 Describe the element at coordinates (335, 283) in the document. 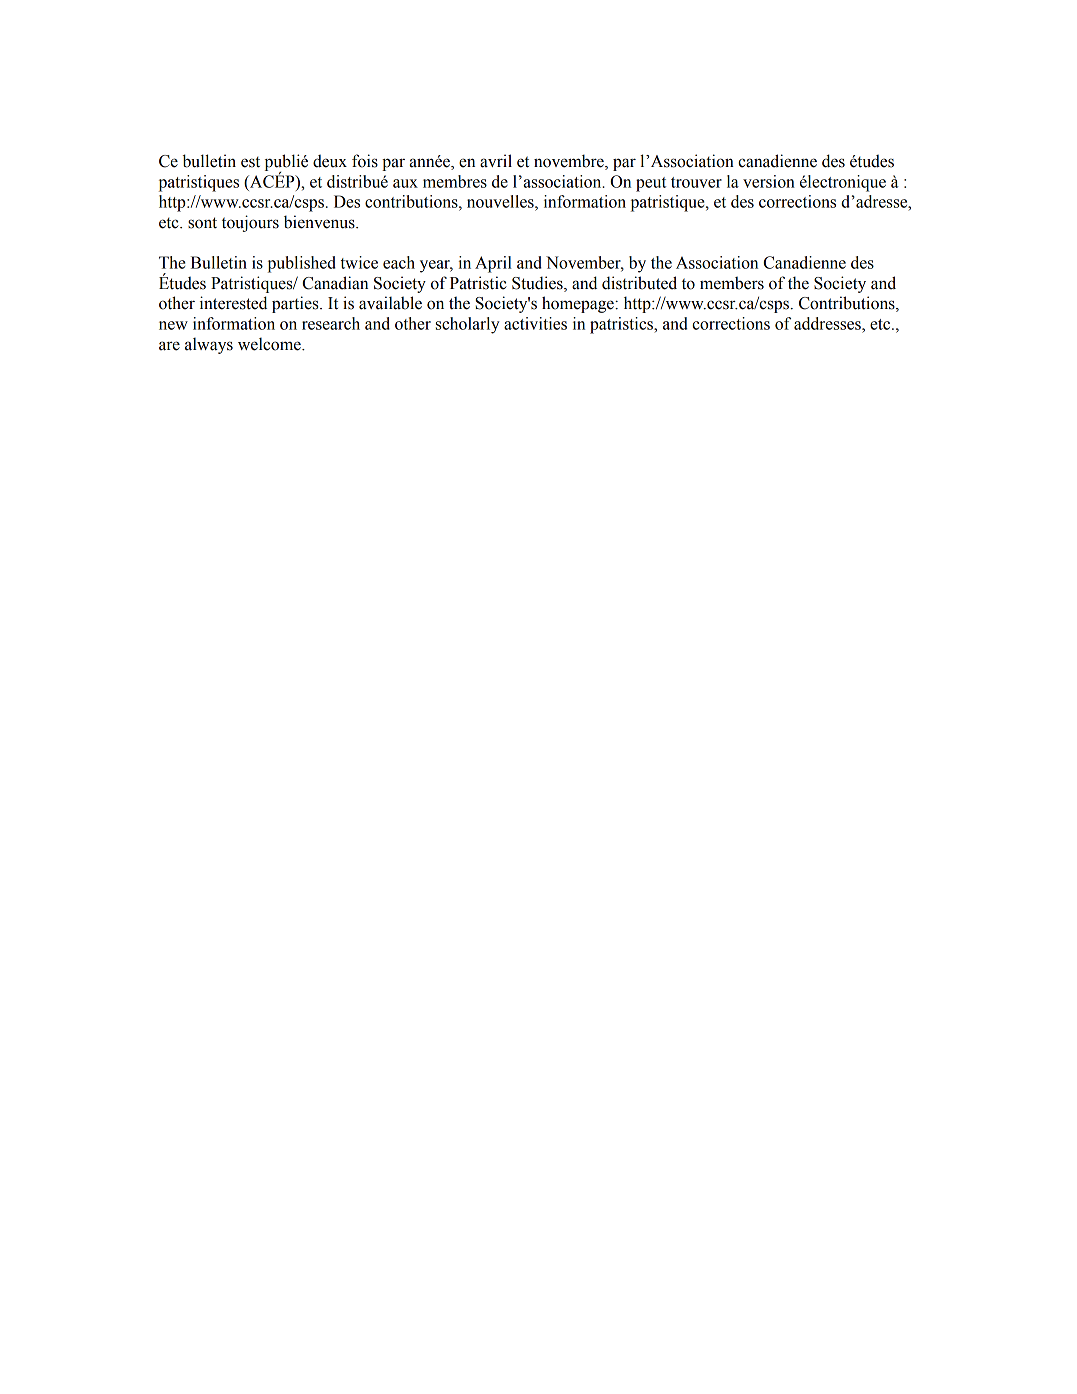

I see `Canadian` at that location.
